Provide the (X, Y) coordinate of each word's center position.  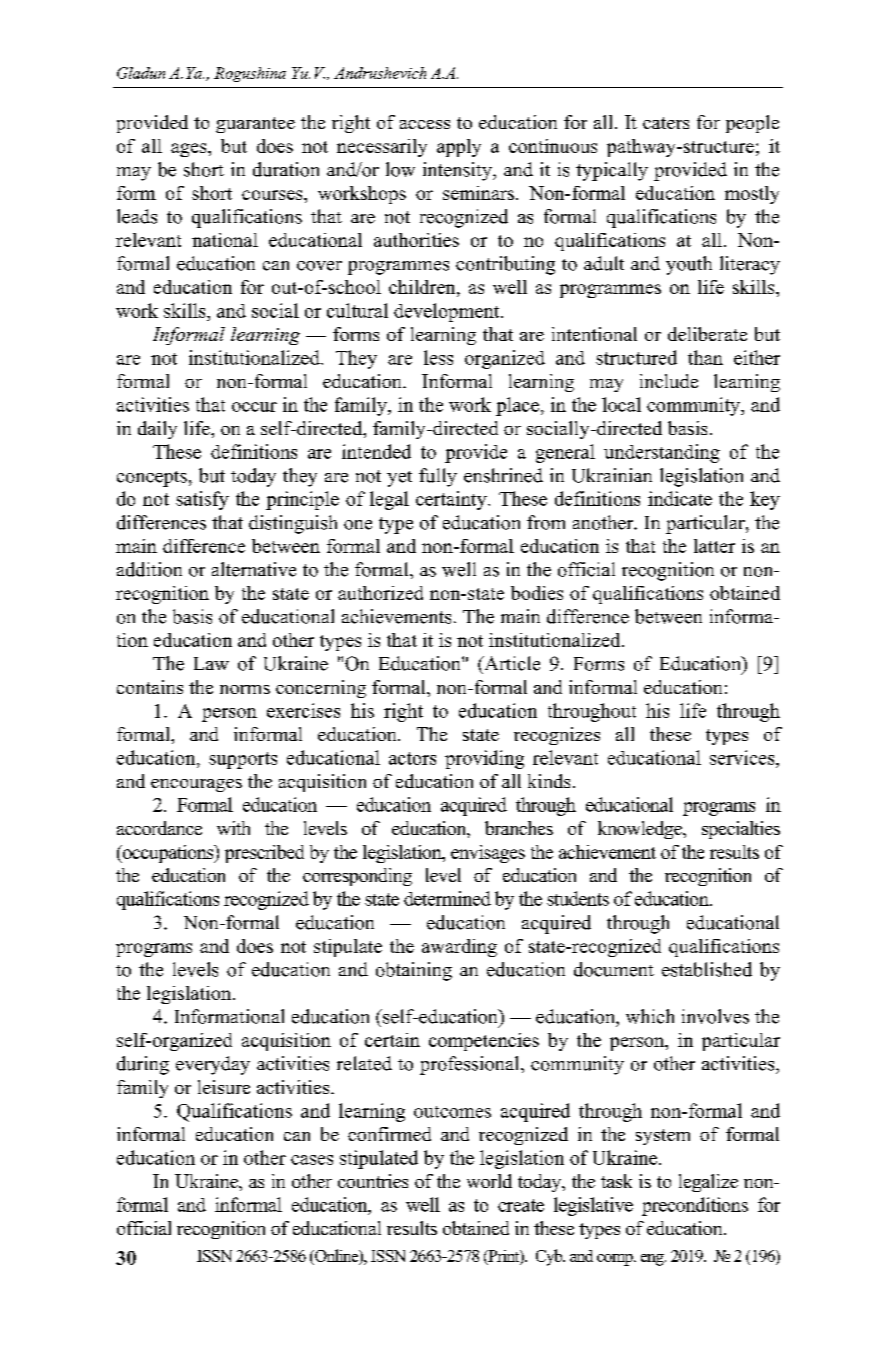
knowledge (641, 830)
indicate (680, 498)
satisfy (202, 500)
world (489, 1181)
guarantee (255, 125)
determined (447, 898)
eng (653, 1260)
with (233, 828)
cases (312, 1160)
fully (438, 477)
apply (459, 148)
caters (666, 123)
